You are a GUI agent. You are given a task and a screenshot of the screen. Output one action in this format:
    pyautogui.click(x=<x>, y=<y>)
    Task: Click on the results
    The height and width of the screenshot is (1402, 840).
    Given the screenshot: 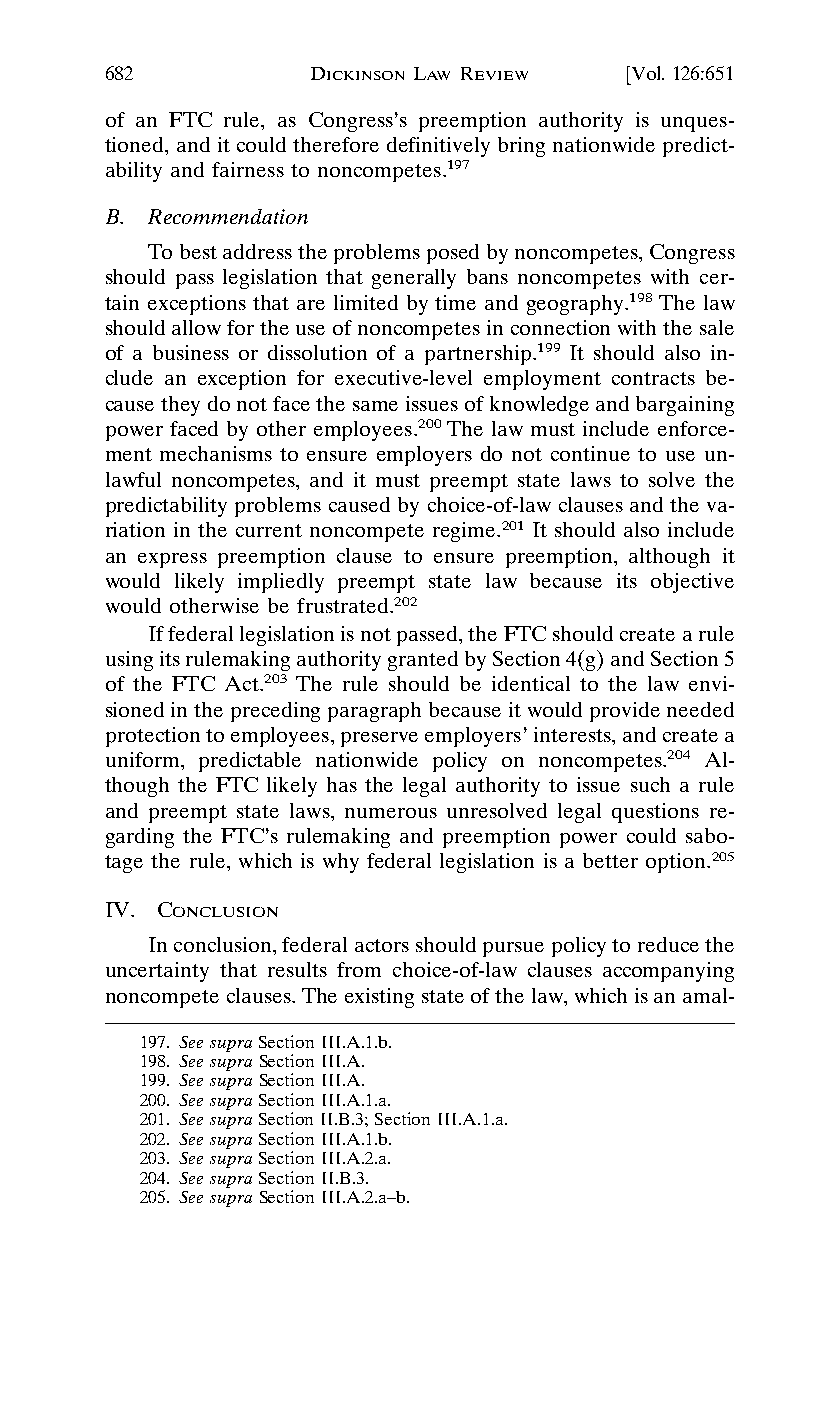 What is the action you would take?
    pyautogui.click(x=297, y=969)
